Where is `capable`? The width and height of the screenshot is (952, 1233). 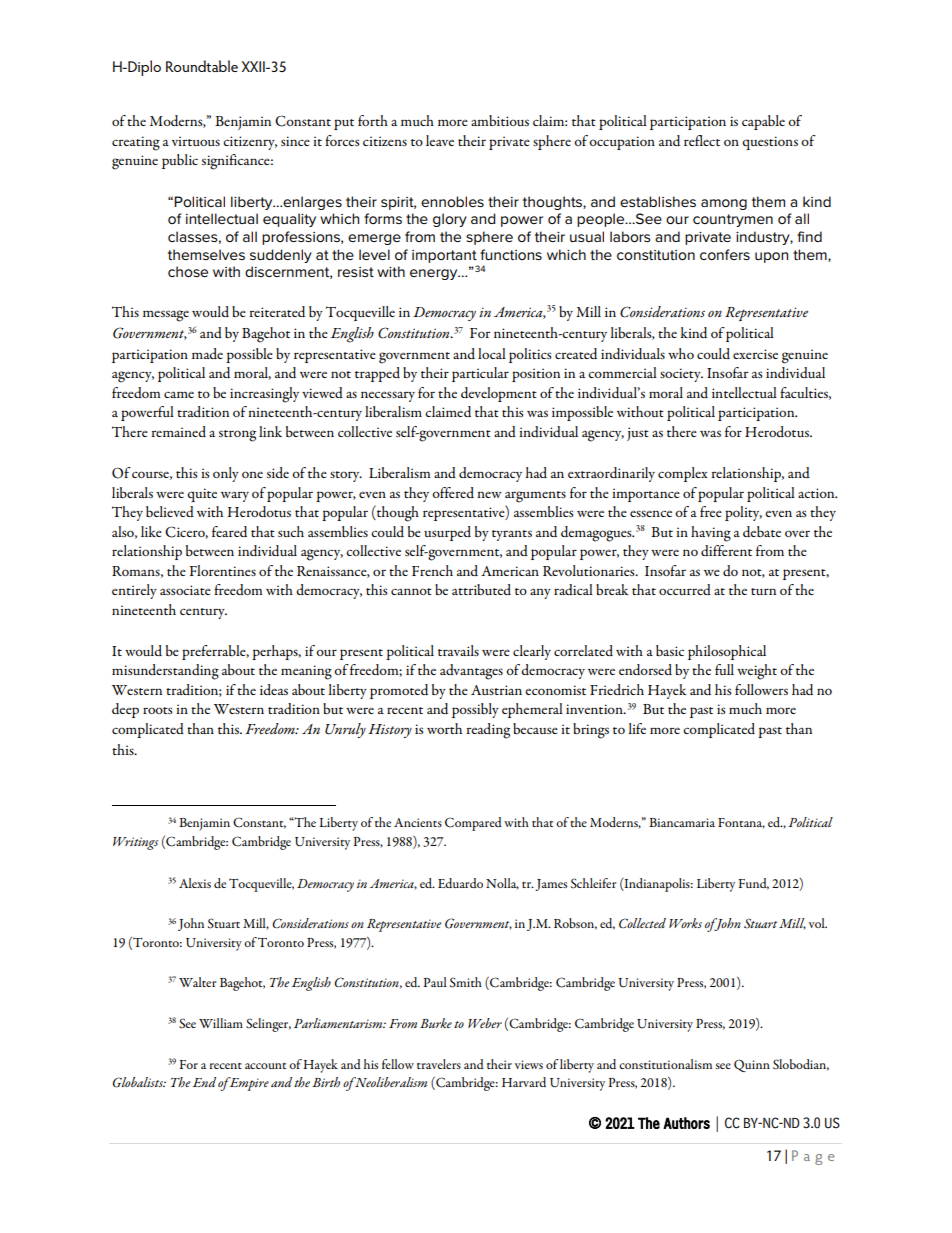
capable is located at coordinates (763, 122).
